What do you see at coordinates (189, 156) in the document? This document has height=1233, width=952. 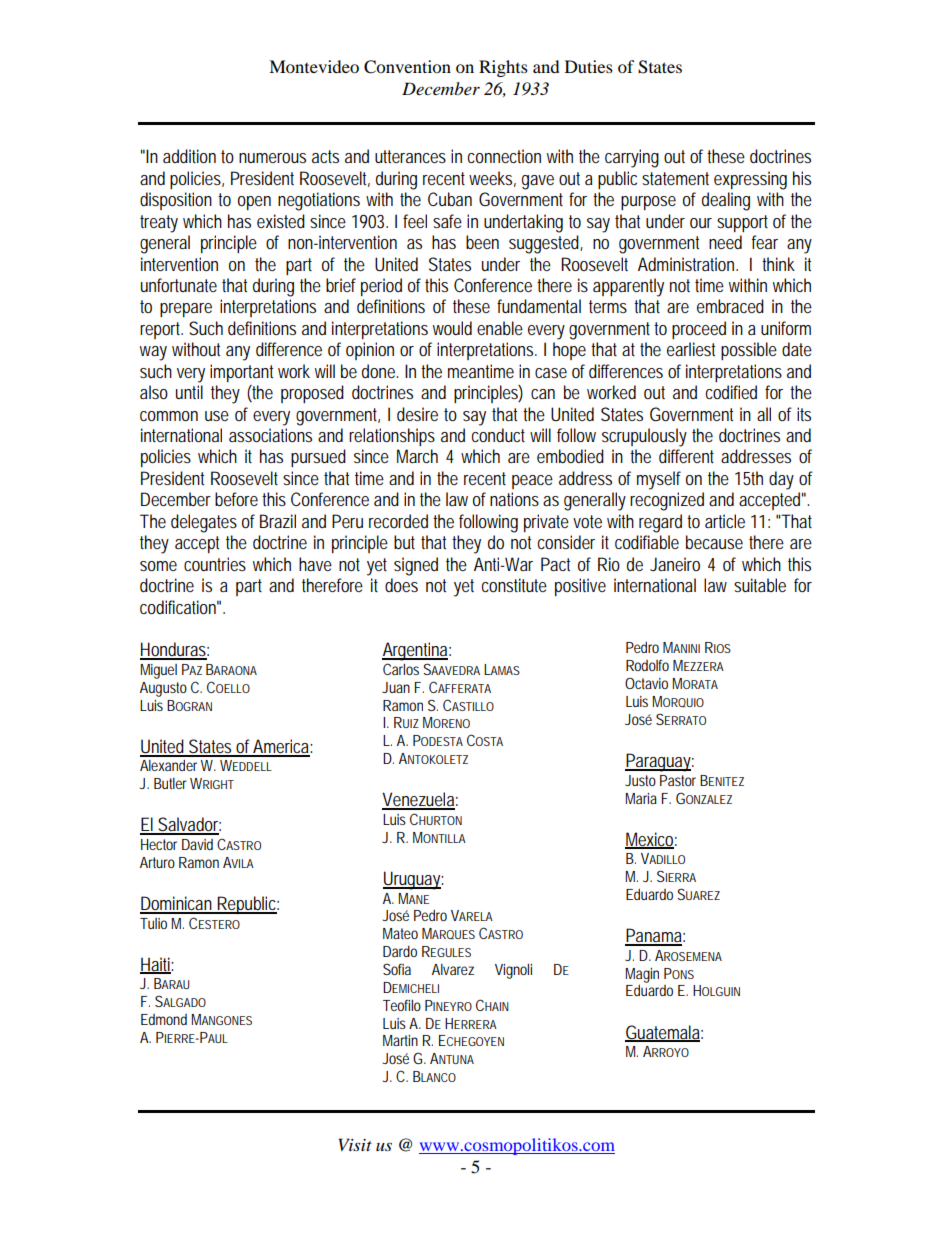 I see `addition` at bounding box center [189, 156].
